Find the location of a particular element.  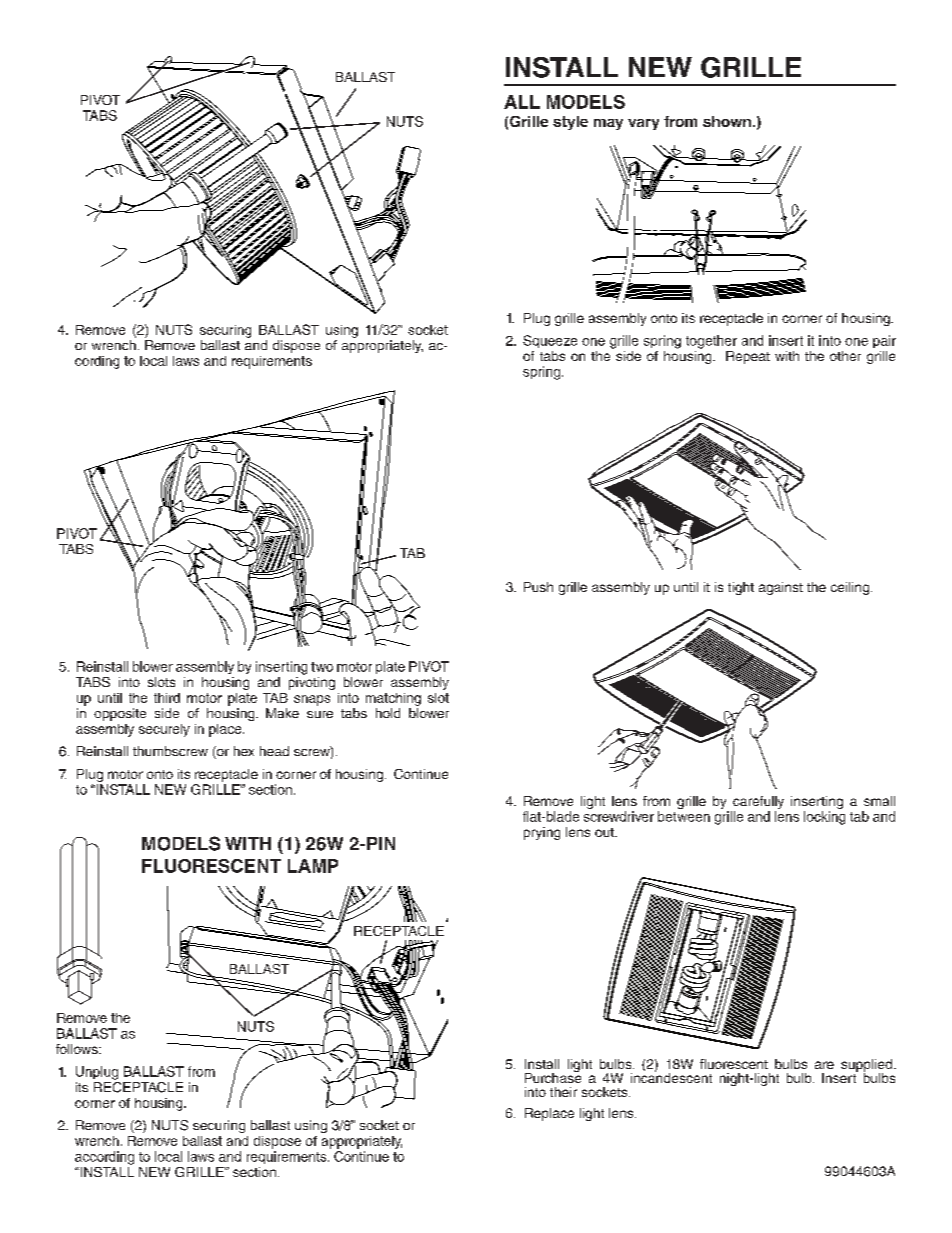

Push is located at coordinates (538, 587).
